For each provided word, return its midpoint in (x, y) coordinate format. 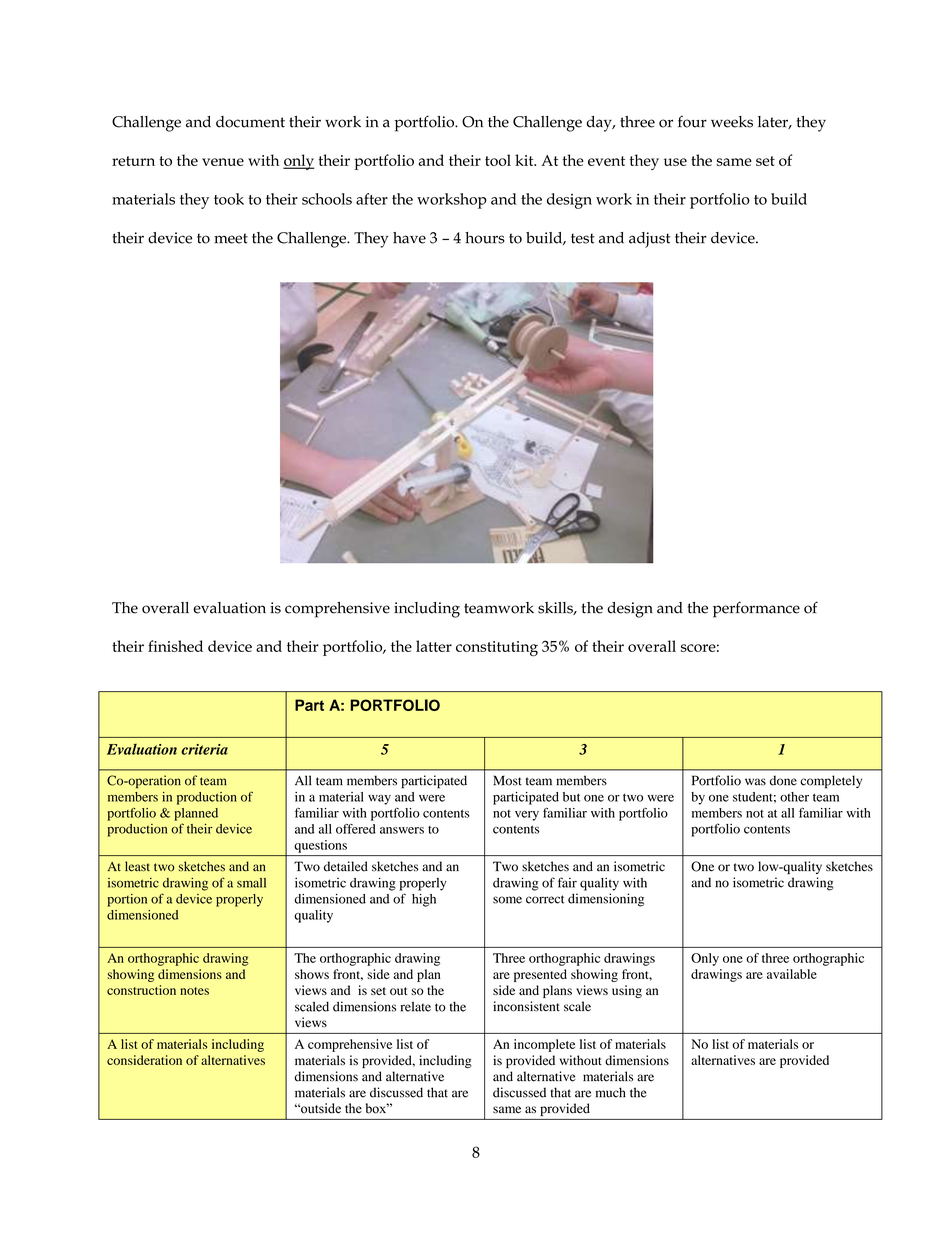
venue (223, 162)
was (755, 782)
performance (756, 609)
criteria (204, 749)
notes (194, 991)
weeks (732, 122)
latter (434, 646)
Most (507, 780)
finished (175, 646)
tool (498, 160)
